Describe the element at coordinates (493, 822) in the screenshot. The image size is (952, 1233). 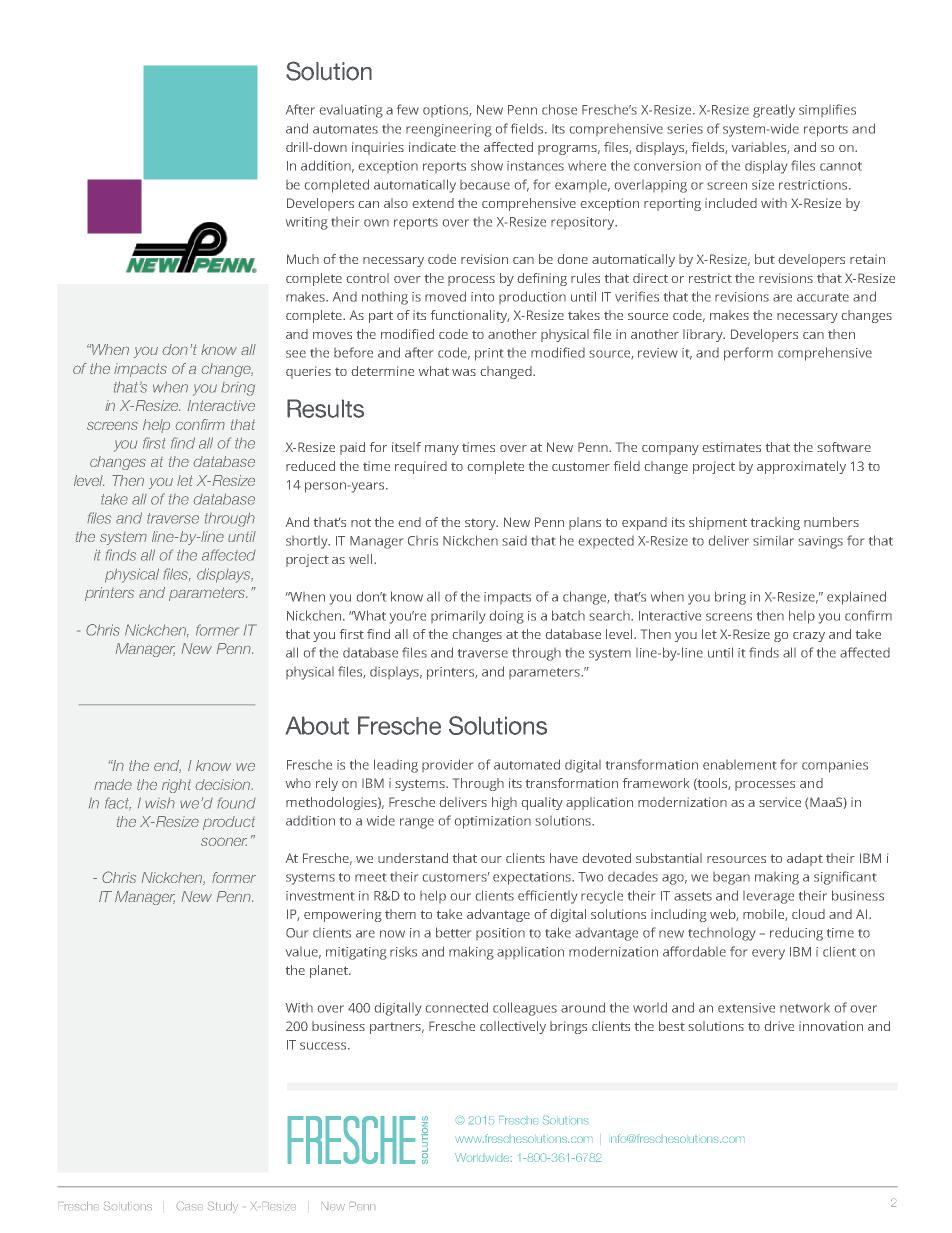
I see `optimization` at that location.
